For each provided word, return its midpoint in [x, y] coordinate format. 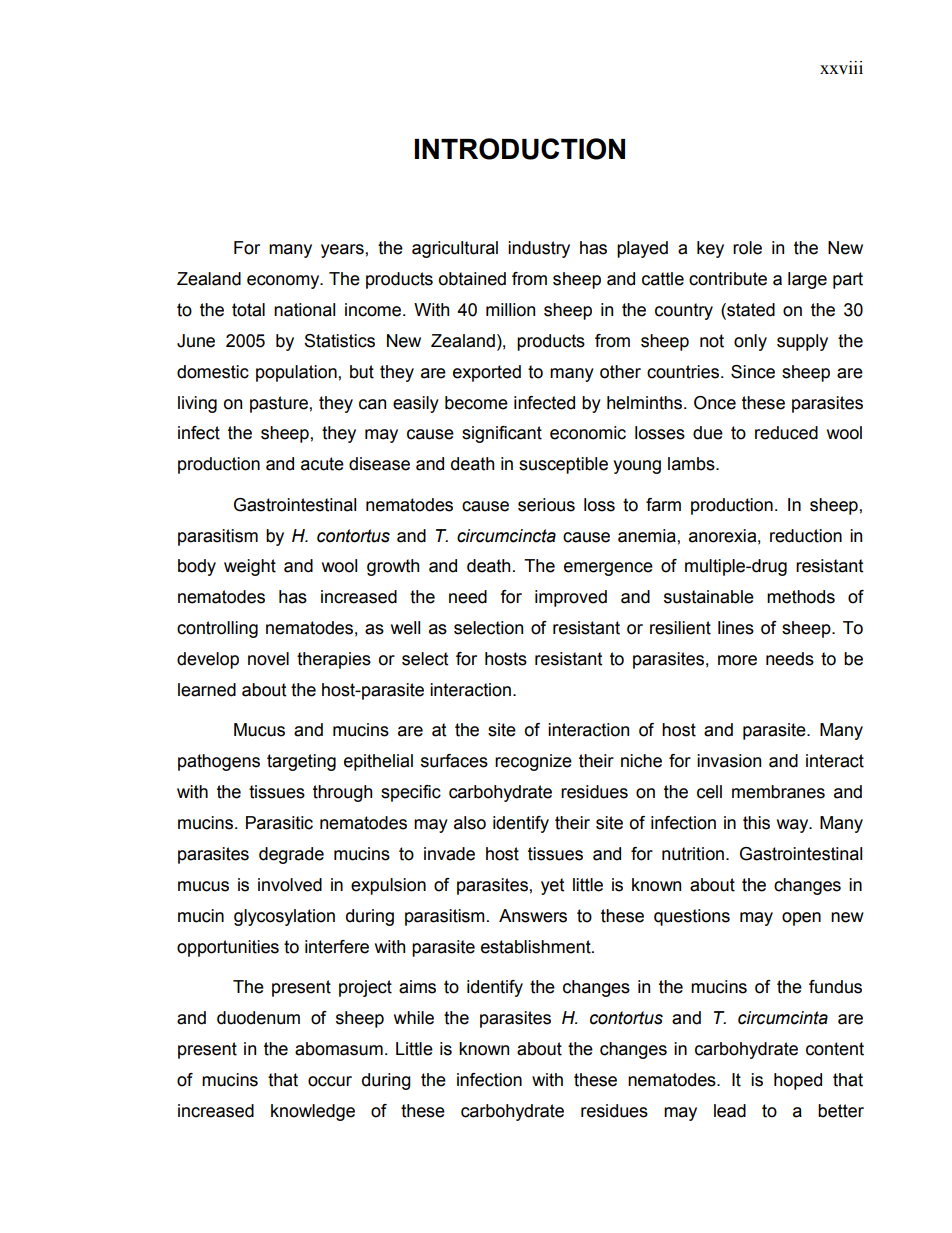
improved [571, 598]
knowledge [313, 1112]
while [414, 1018]
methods [801, 597]
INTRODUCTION [519, 149]
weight [250, 567]
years [342, 251]
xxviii [841, 67]
